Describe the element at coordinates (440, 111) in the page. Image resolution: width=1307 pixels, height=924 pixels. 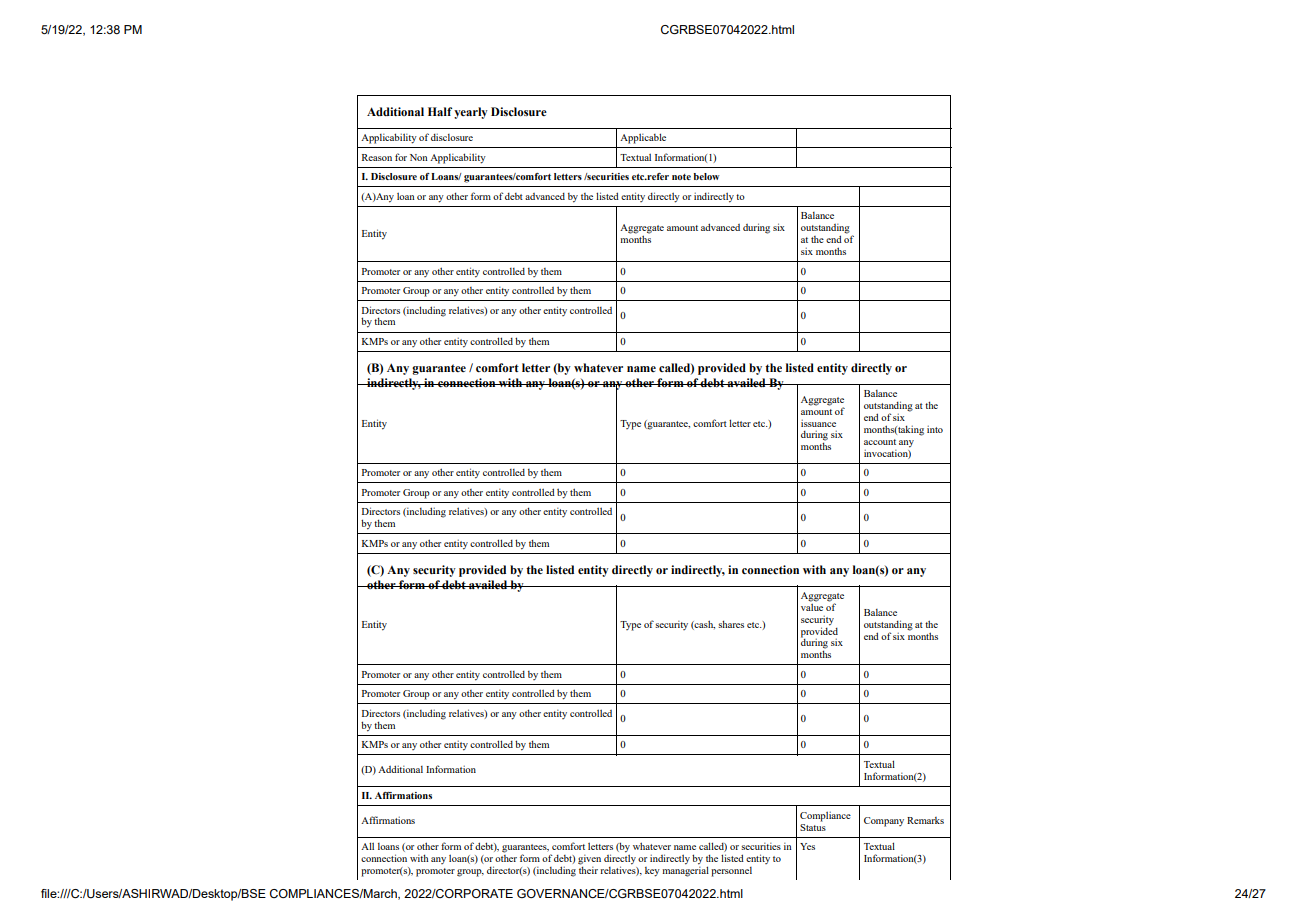
I see `Half` at that location.
